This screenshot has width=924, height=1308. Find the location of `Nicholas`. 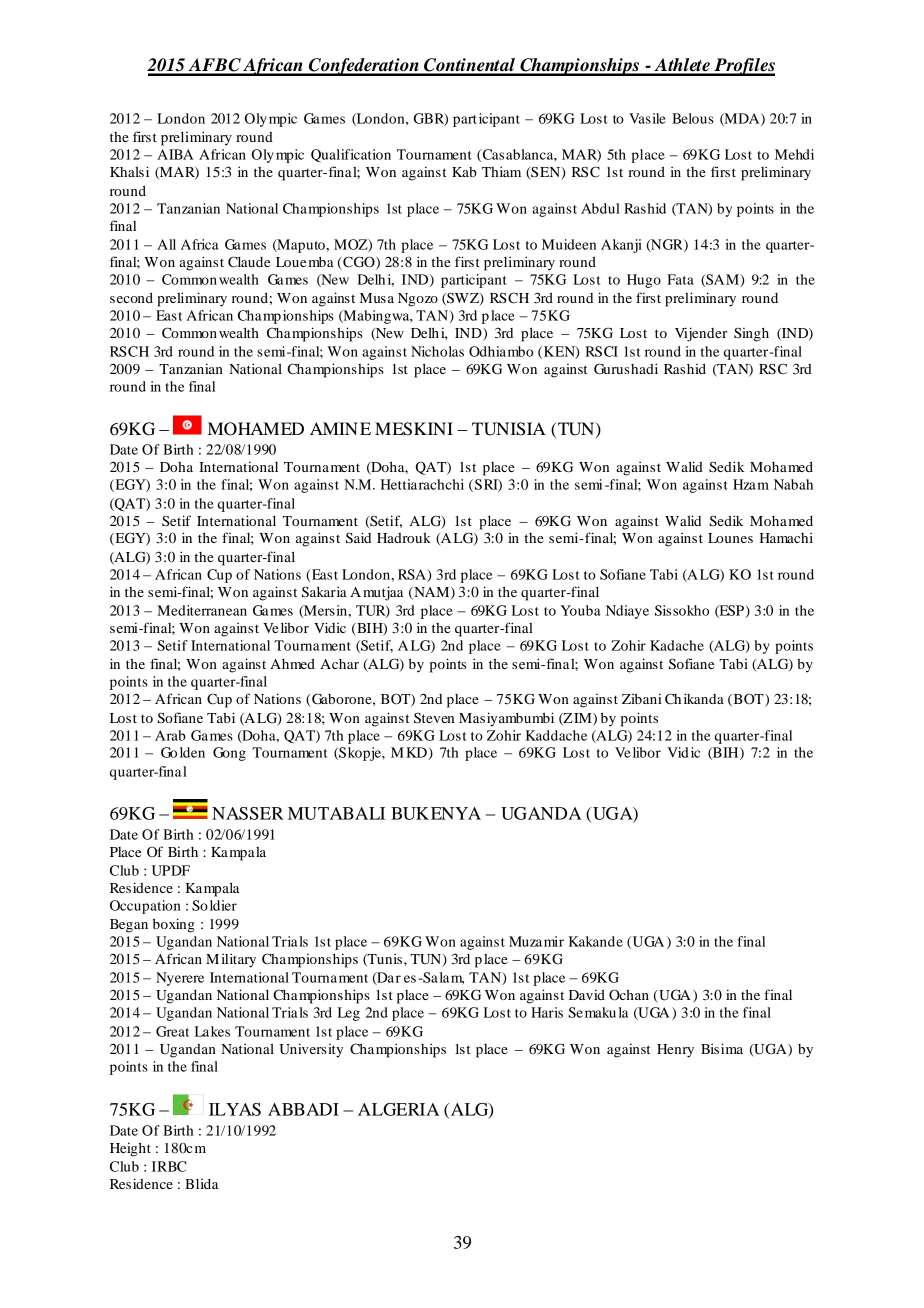

Nicholas is located at coordinates (437, 351).
